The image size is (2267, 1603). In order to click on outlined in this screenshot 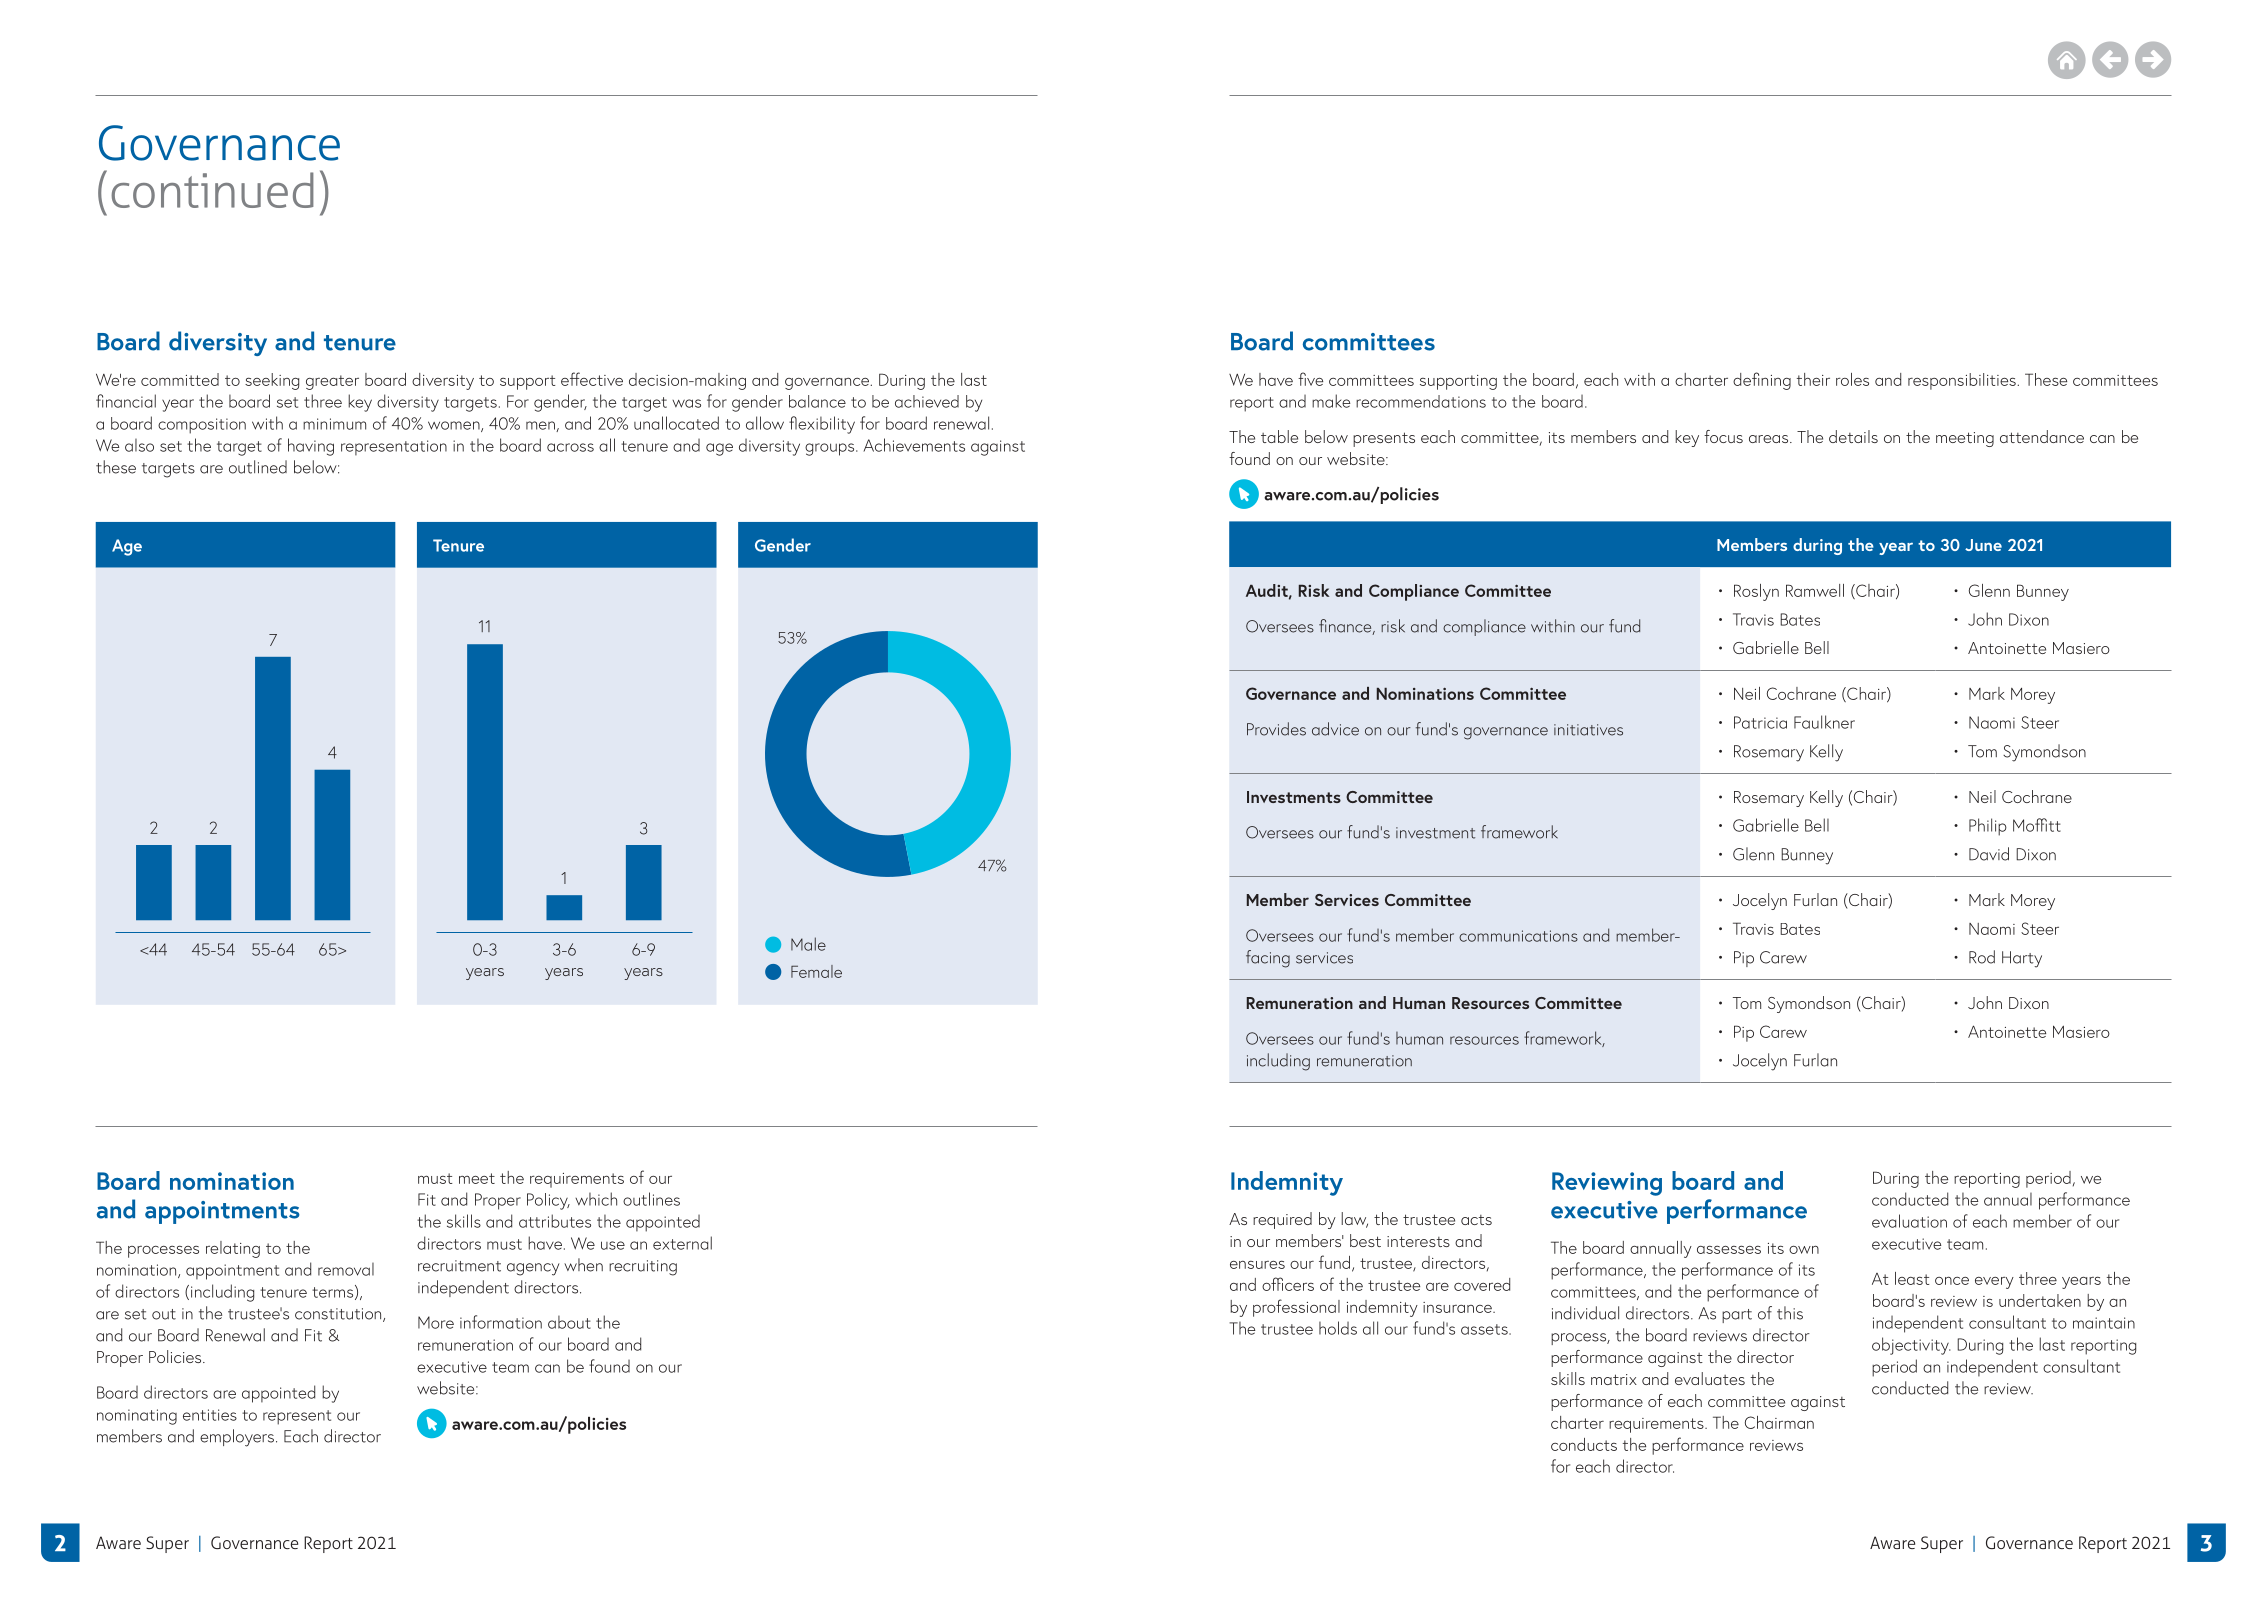, I will do `click(258, 467)`.
